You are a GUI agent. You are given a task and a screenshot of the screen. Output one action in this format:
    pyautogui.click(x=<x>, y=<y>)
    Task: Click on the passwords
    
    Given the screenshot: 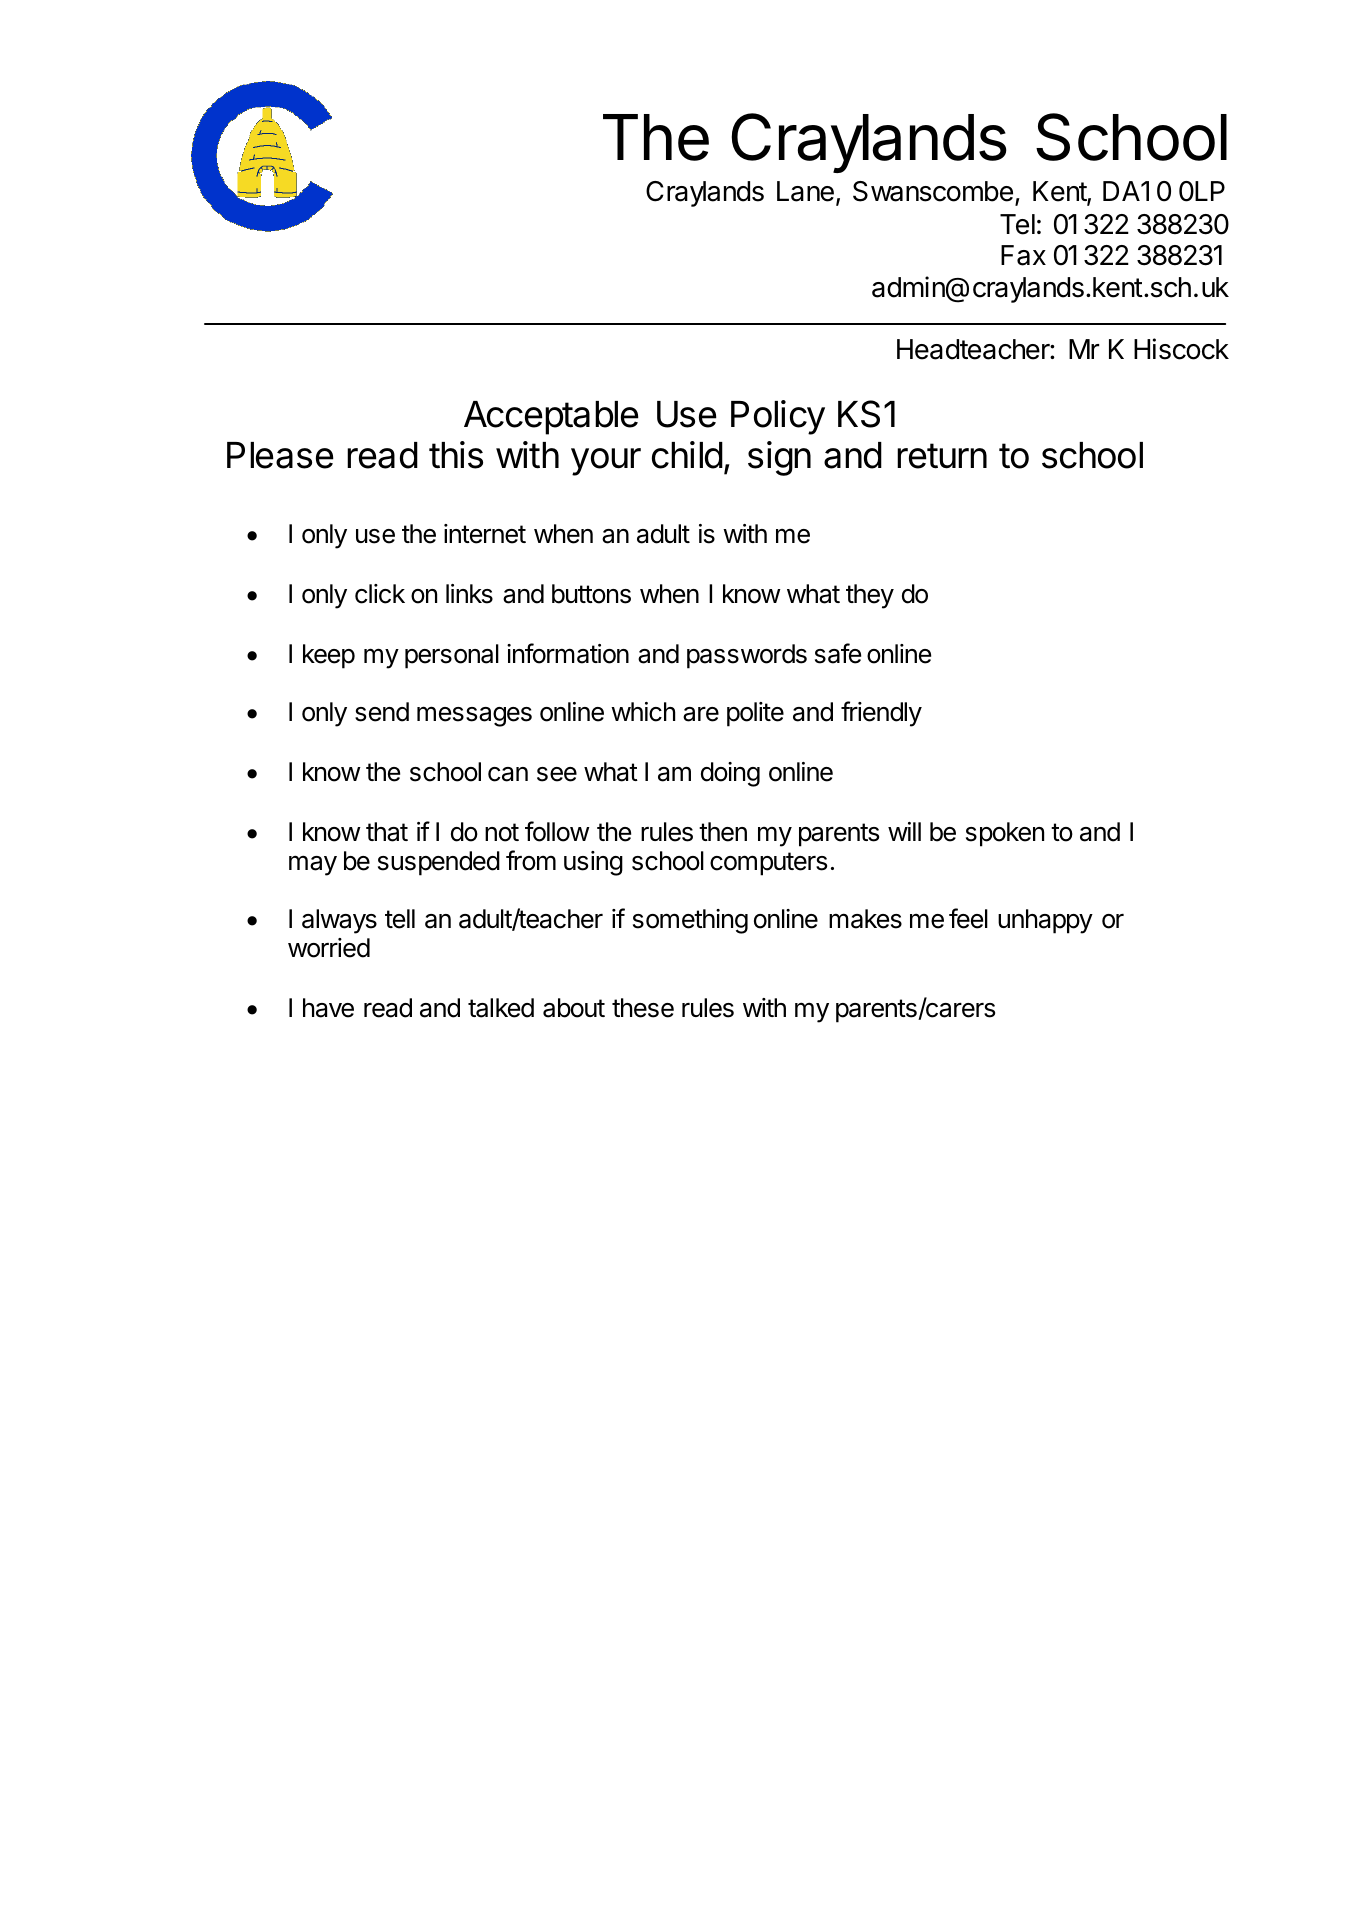 What is the action you would take?
    pyautogui.click(x=747, y=656)
